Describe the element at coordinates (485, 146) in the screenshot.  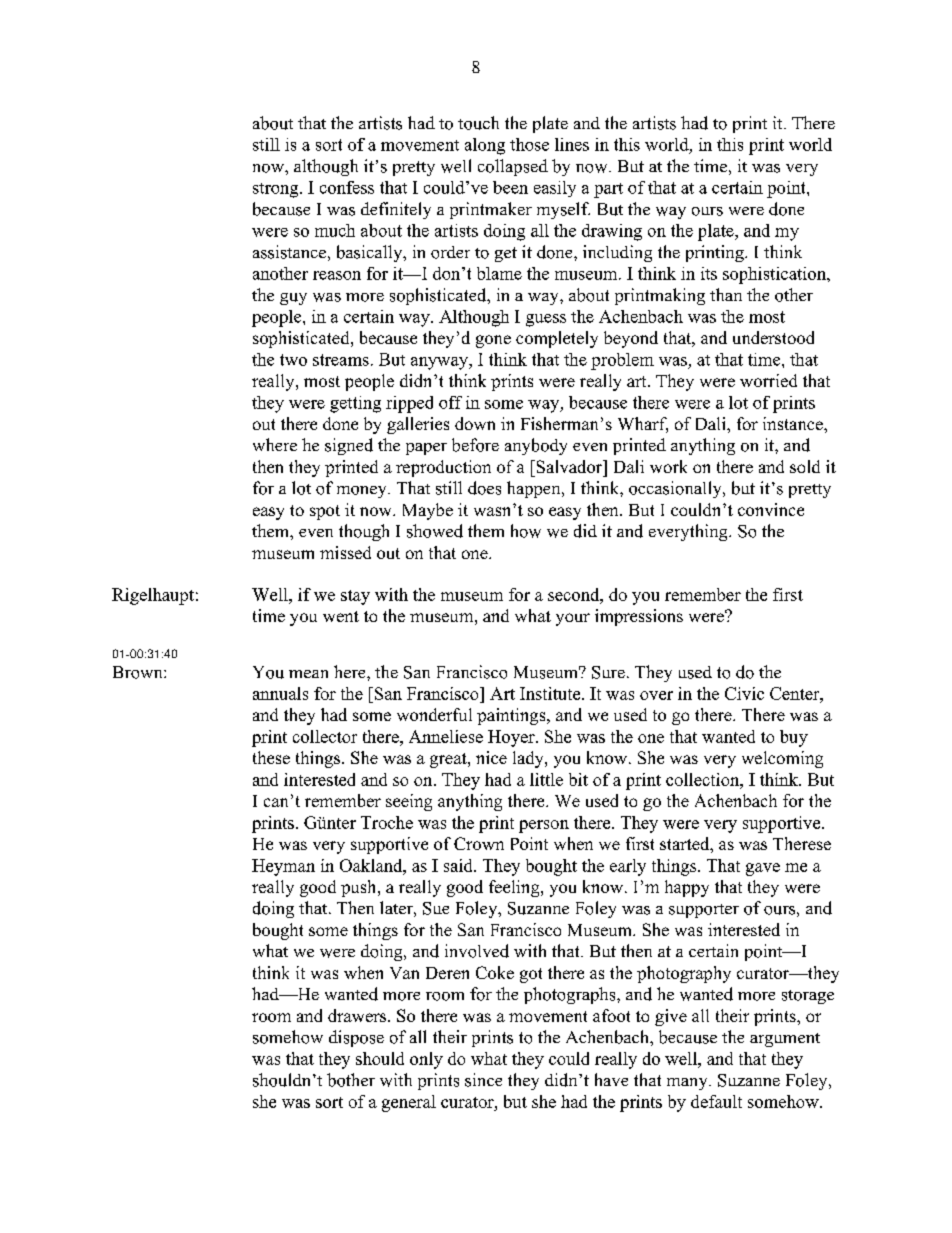
I see `along` at that location.
